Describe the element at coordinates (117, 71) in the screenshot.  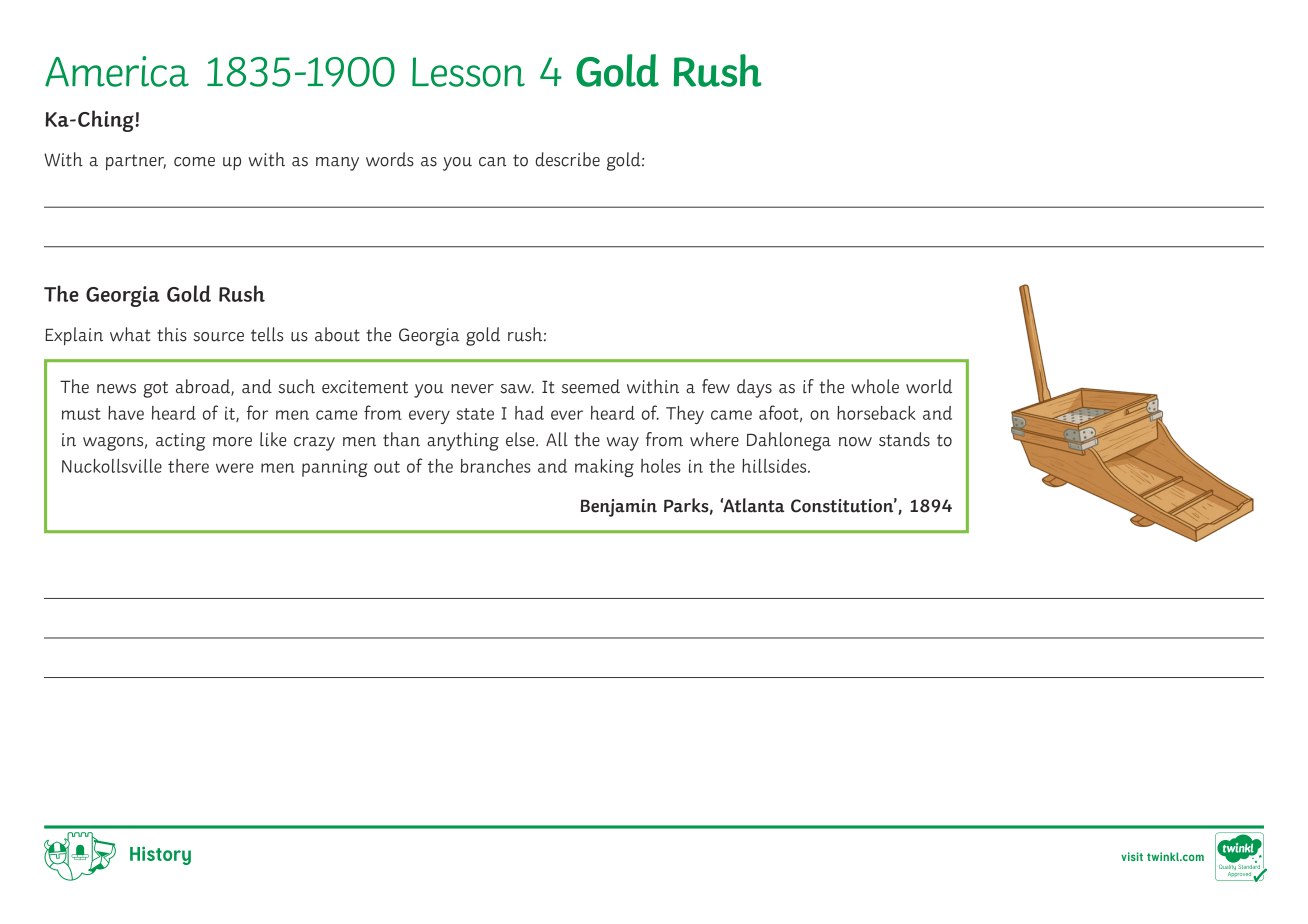
I see `America` at that location.
